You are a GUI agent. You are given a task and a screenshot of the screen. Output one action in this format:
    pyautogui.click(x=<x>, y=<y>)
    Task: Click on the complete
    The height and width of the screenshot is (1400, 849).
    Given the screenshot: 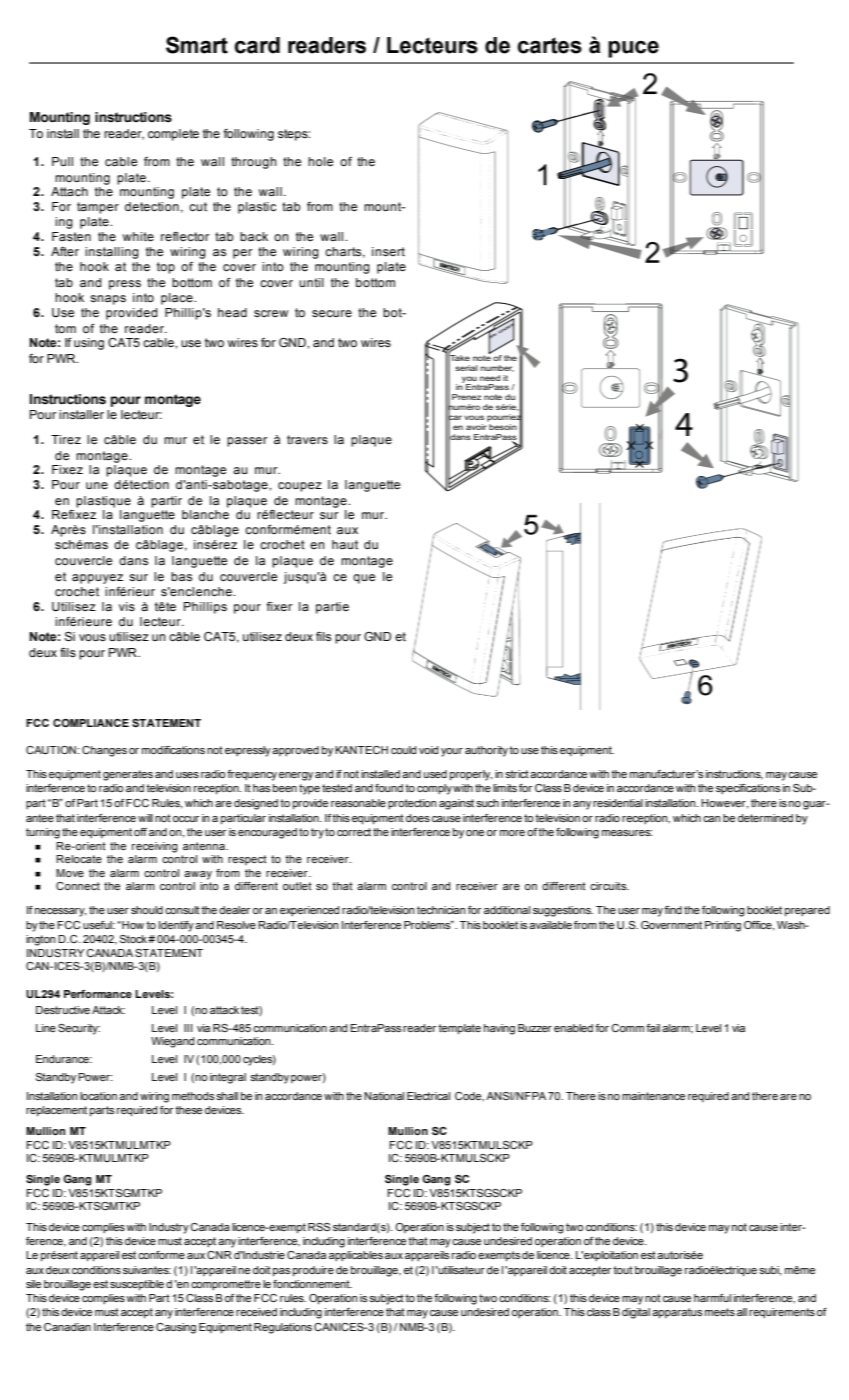 What is the action you would take?
    pyautogui.click(x=173, y=135)
